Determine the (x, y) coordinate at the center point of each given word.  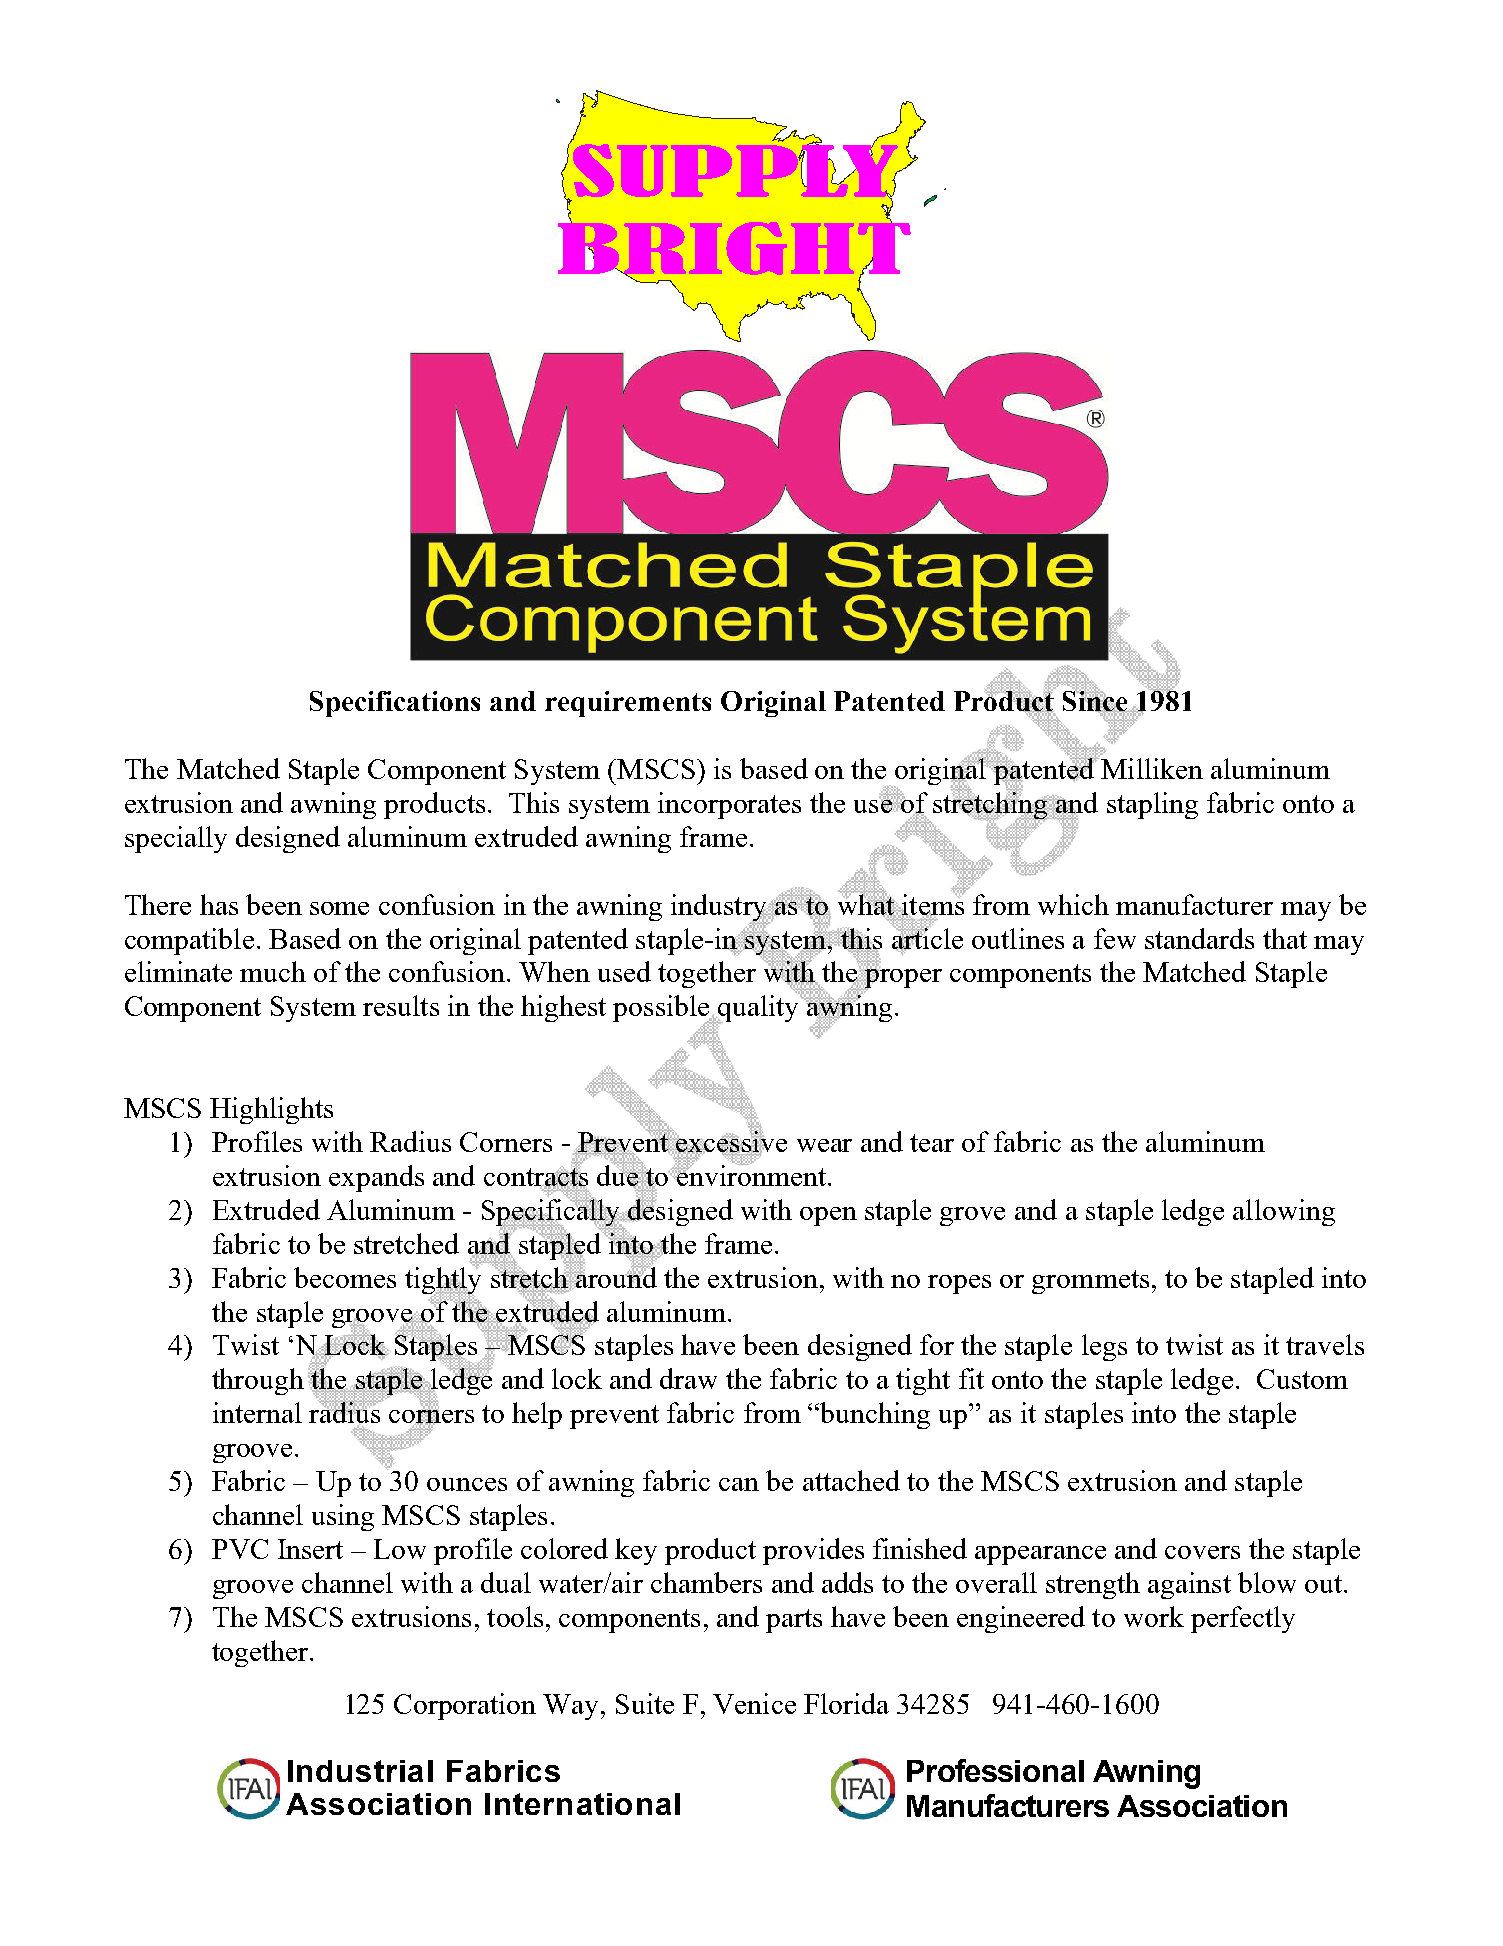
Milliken (1151, 767)
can (739, 1484)
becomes (345, 1277)
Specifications (395, 704)
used (624, 971)
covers (1202, 1552)
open (828, 1216)
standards (1199, 938)
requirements (628, 704)
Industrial (360, 1771)
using (343, 1517)
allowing (1284, 1212)
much (273, 971)
